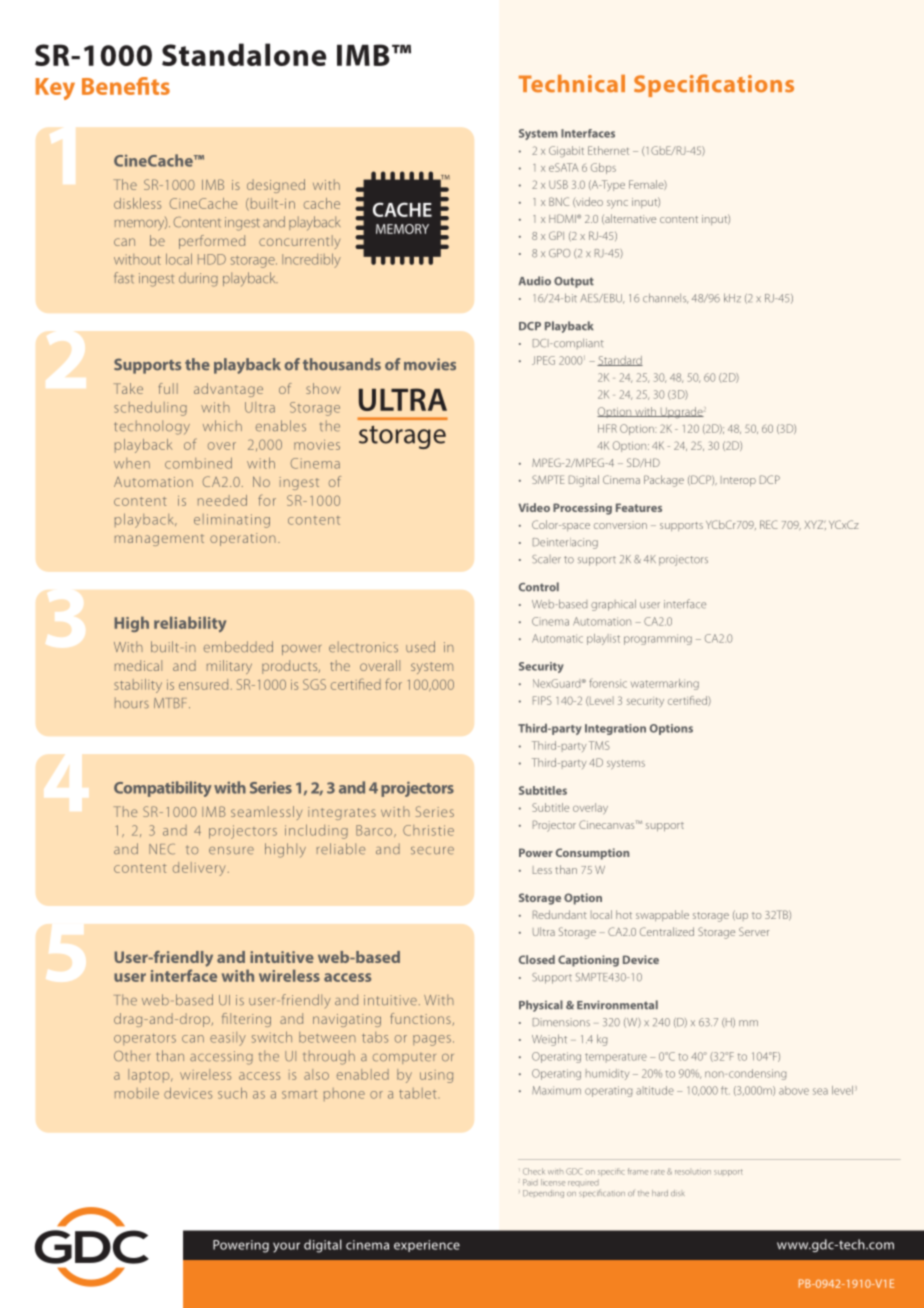 The width and height of the page is (924, 1308). Describe the element at coordinates (693, 1172) in the page. I see `resolution` at that location.
